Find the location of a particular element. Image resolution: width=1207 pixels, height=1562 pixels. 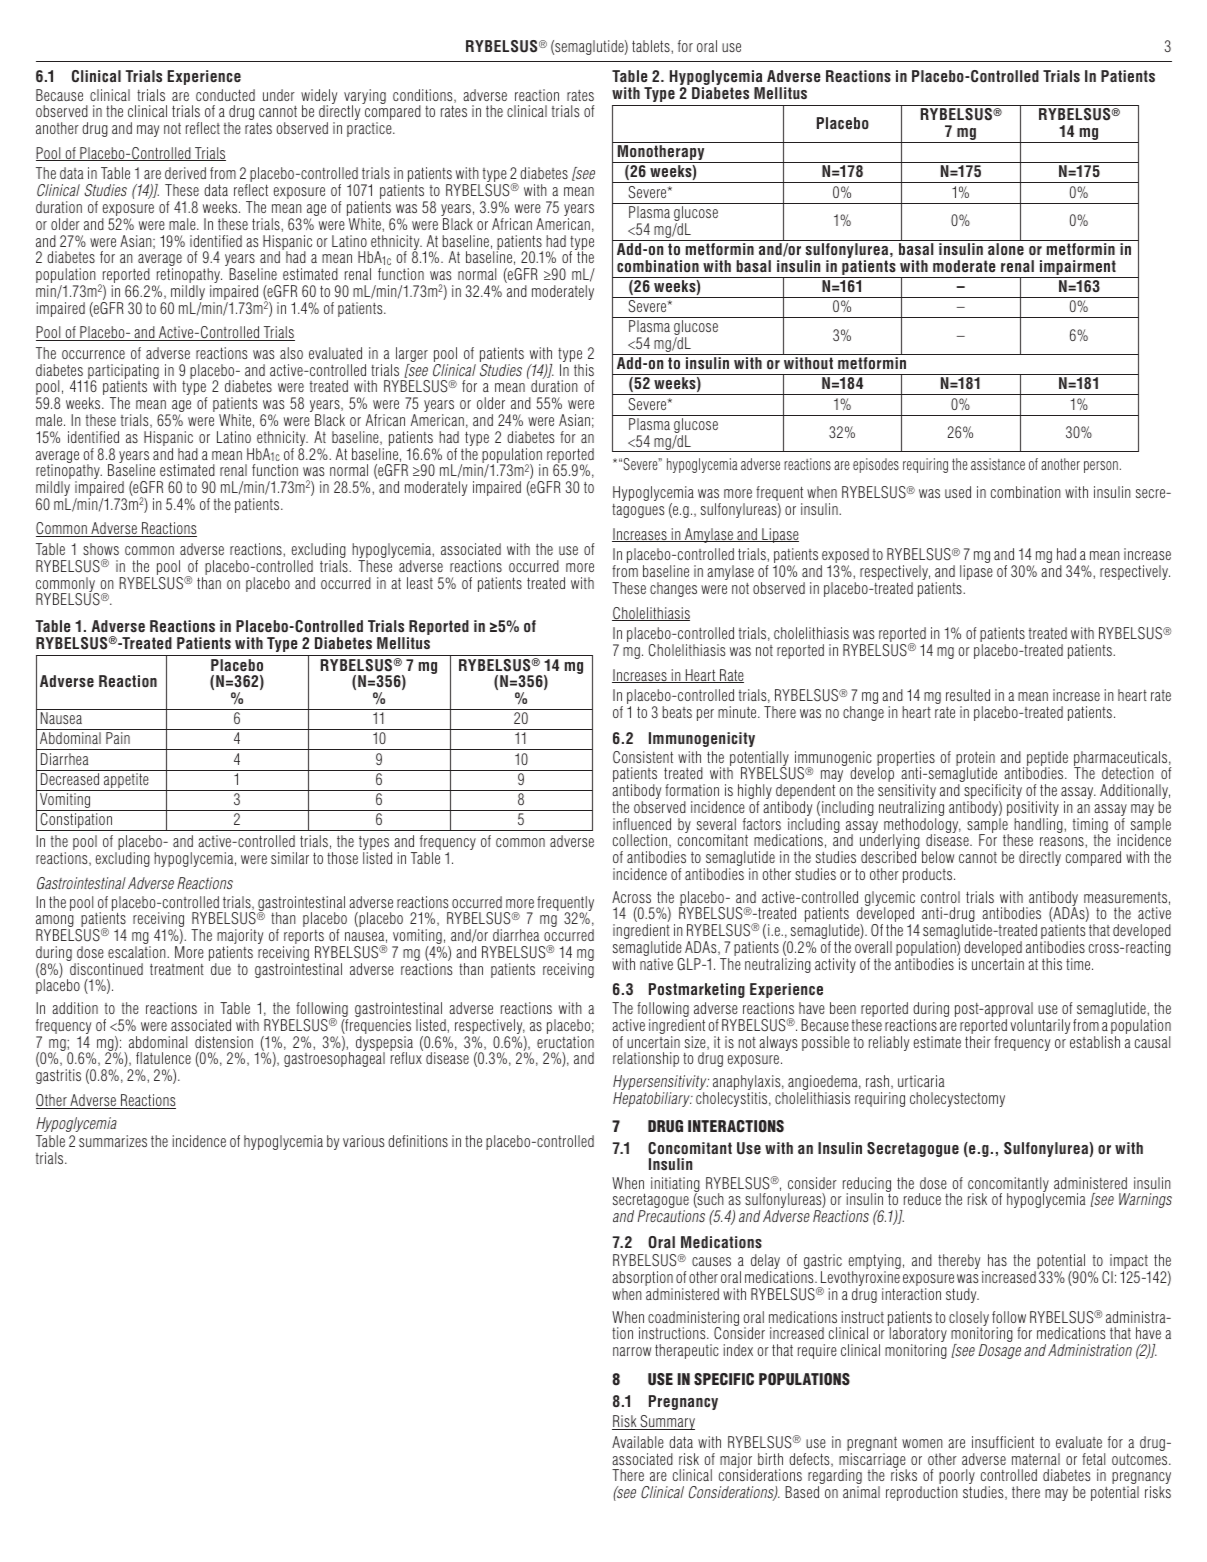

practice is located at coordinates (370, 129).
